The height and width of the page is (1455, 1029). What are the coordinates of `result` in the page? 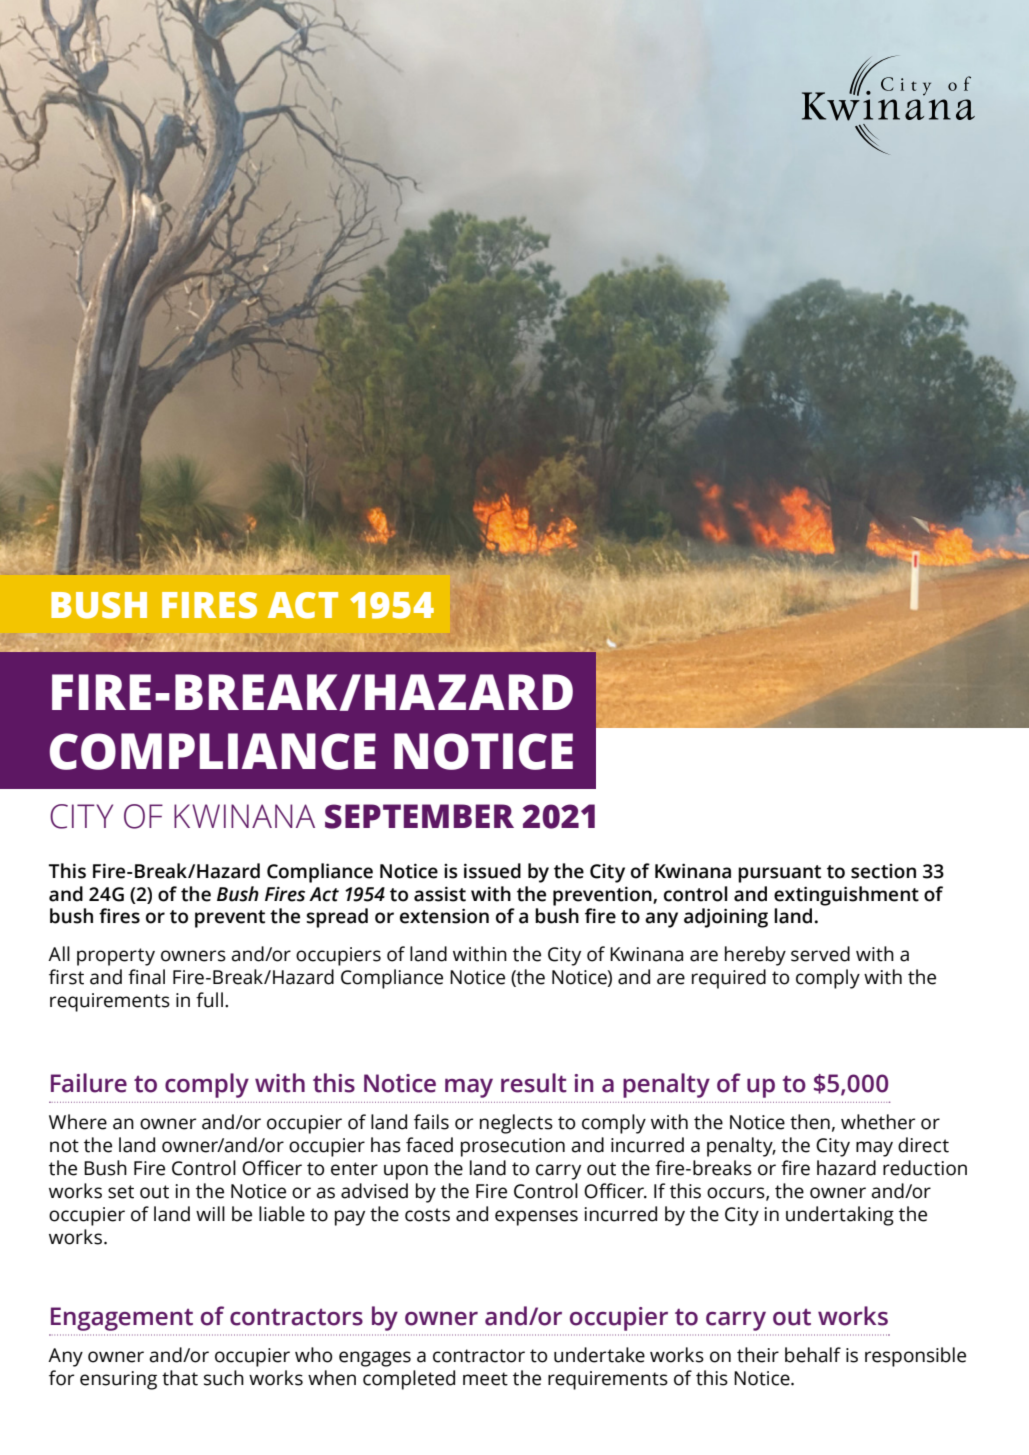 It's located at (534, 1083).
